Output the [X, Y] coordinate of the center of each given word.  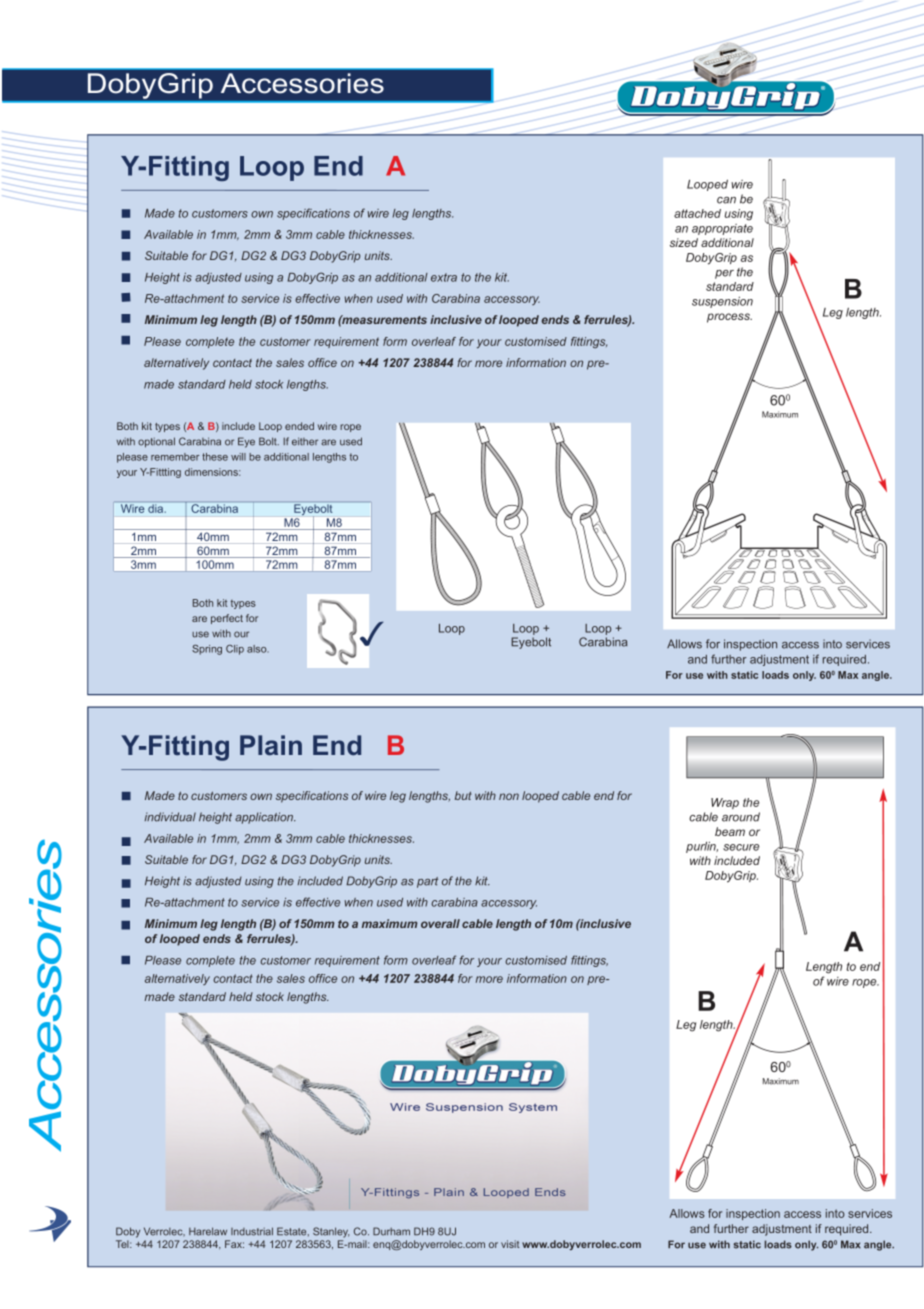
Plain [271, 745]
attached [697, 213]
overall [440, 923]
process [729, 318]
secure [741, 847]
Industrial [252, 1231]
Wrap [725, 803]
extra [444, 277]
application [265, 818]
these [215, 457]
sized [684, 242]
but [463, 795]
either [305, 441]
